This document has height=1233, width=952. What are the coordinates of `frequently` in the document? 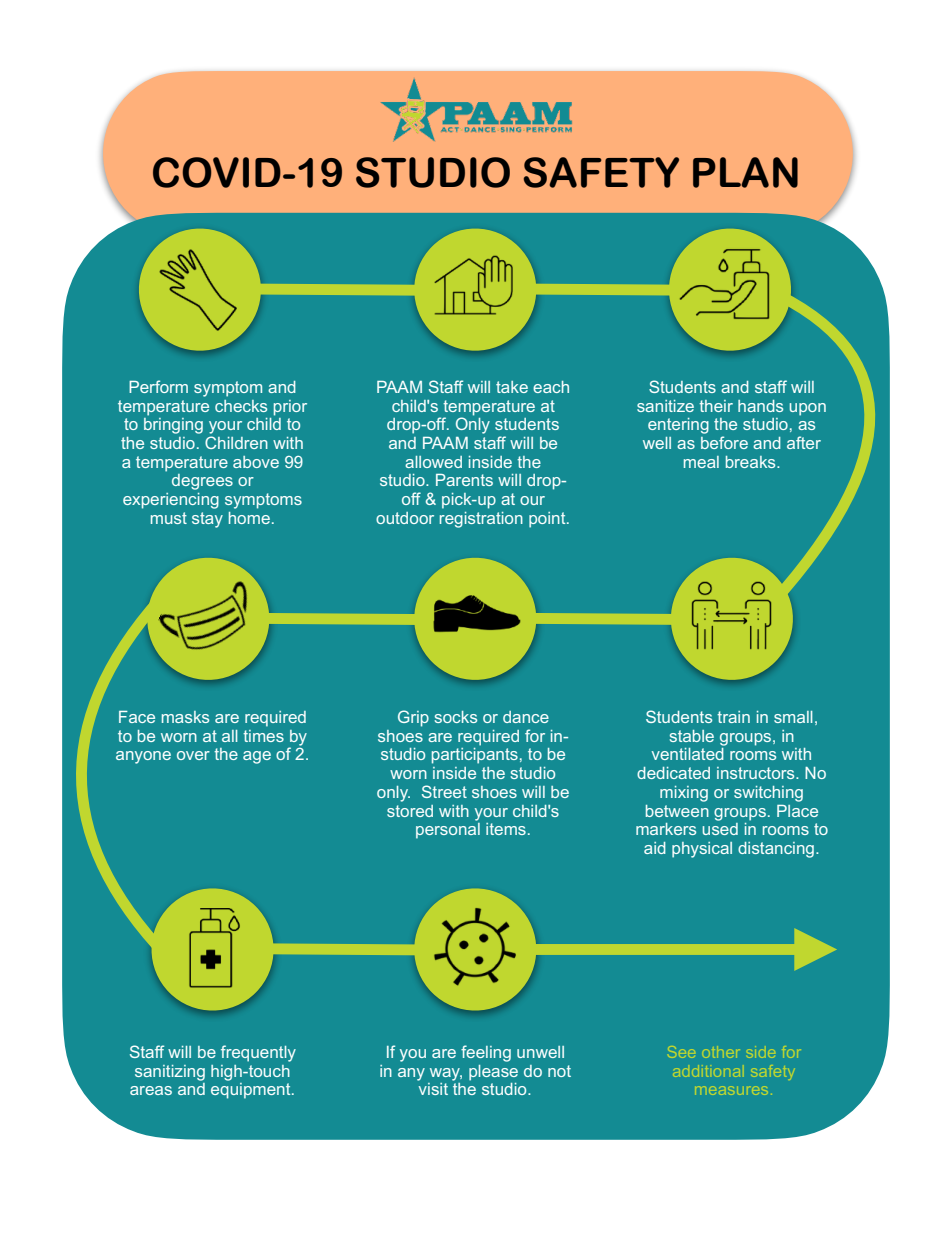 It's located at (258, 1053).
